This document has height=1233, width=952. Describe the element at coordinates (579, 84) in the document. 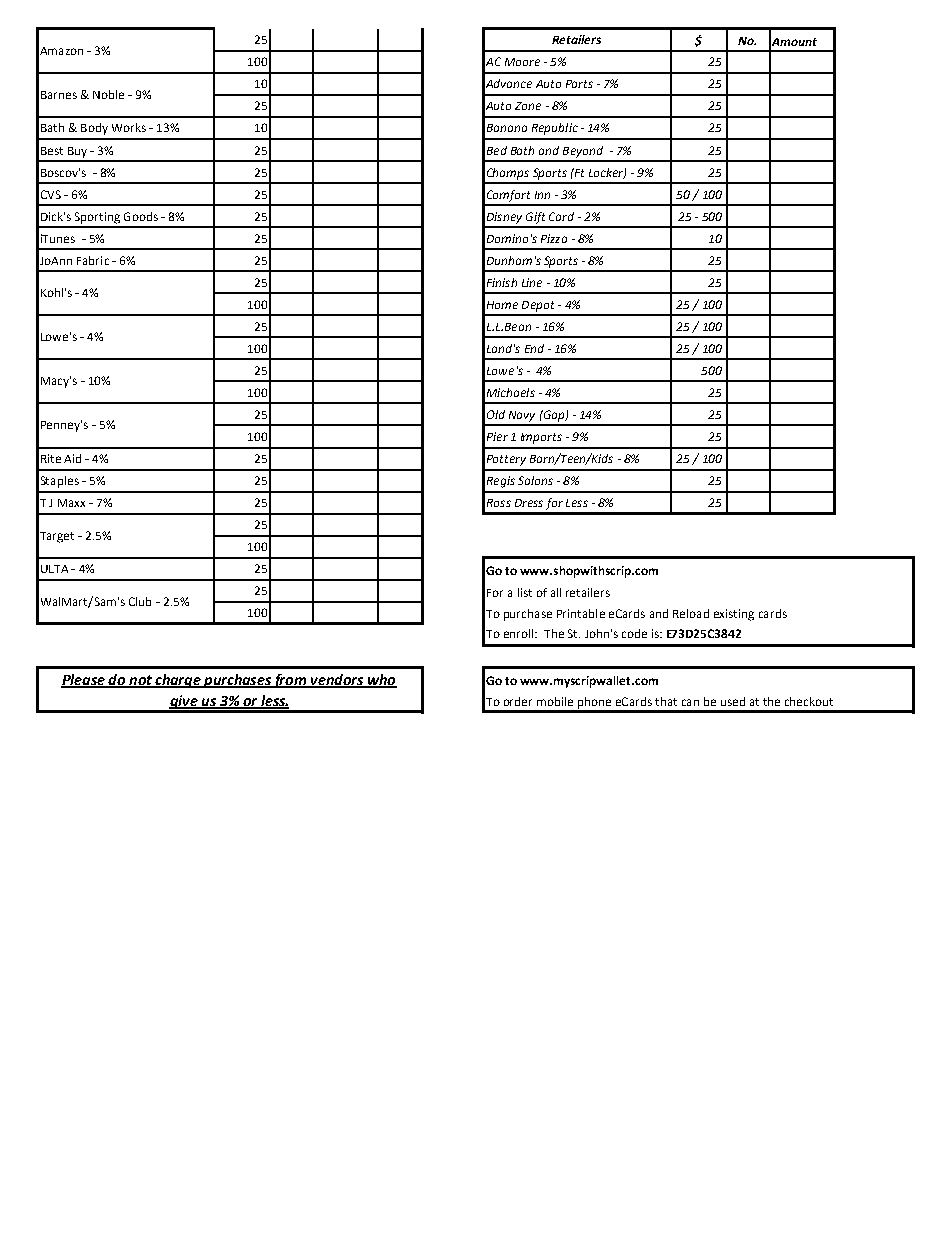

I see `Parts` at that location.
